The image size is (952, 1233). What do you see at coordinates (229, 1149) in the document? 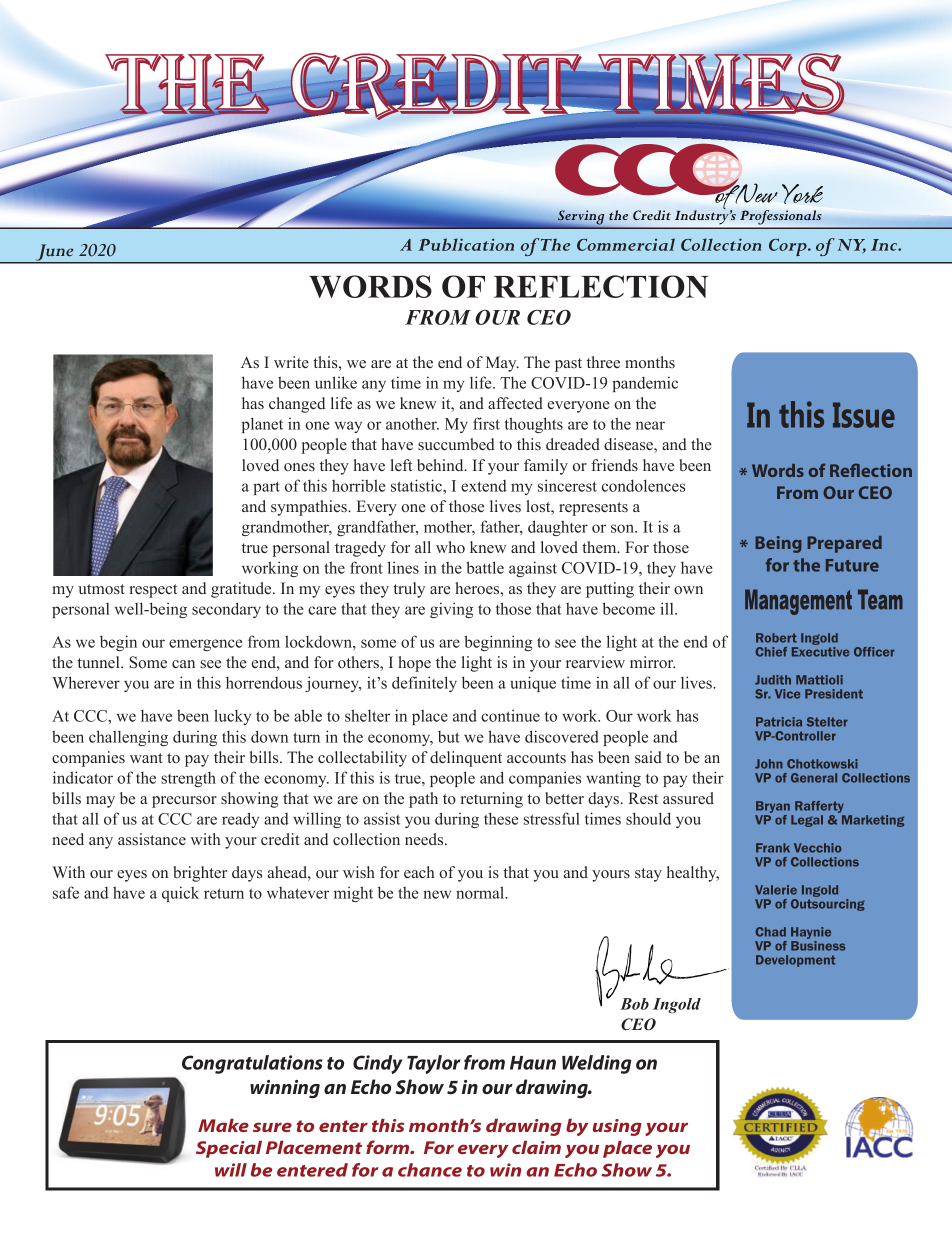
I see `Special` at bounding box center [229, 1149].
